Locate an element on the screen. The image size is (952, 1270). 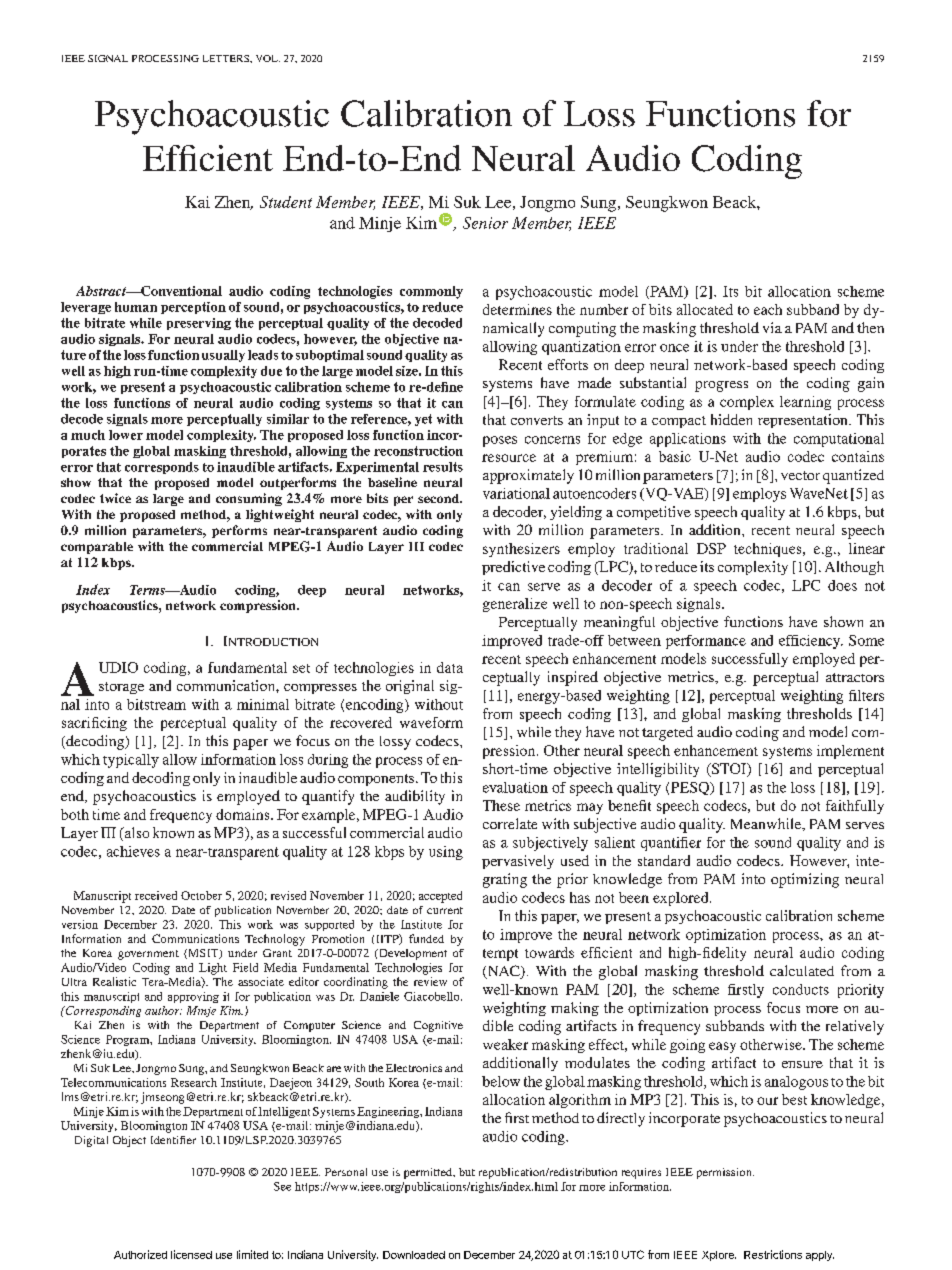
licensed is located at coordinates (191, 1254).
